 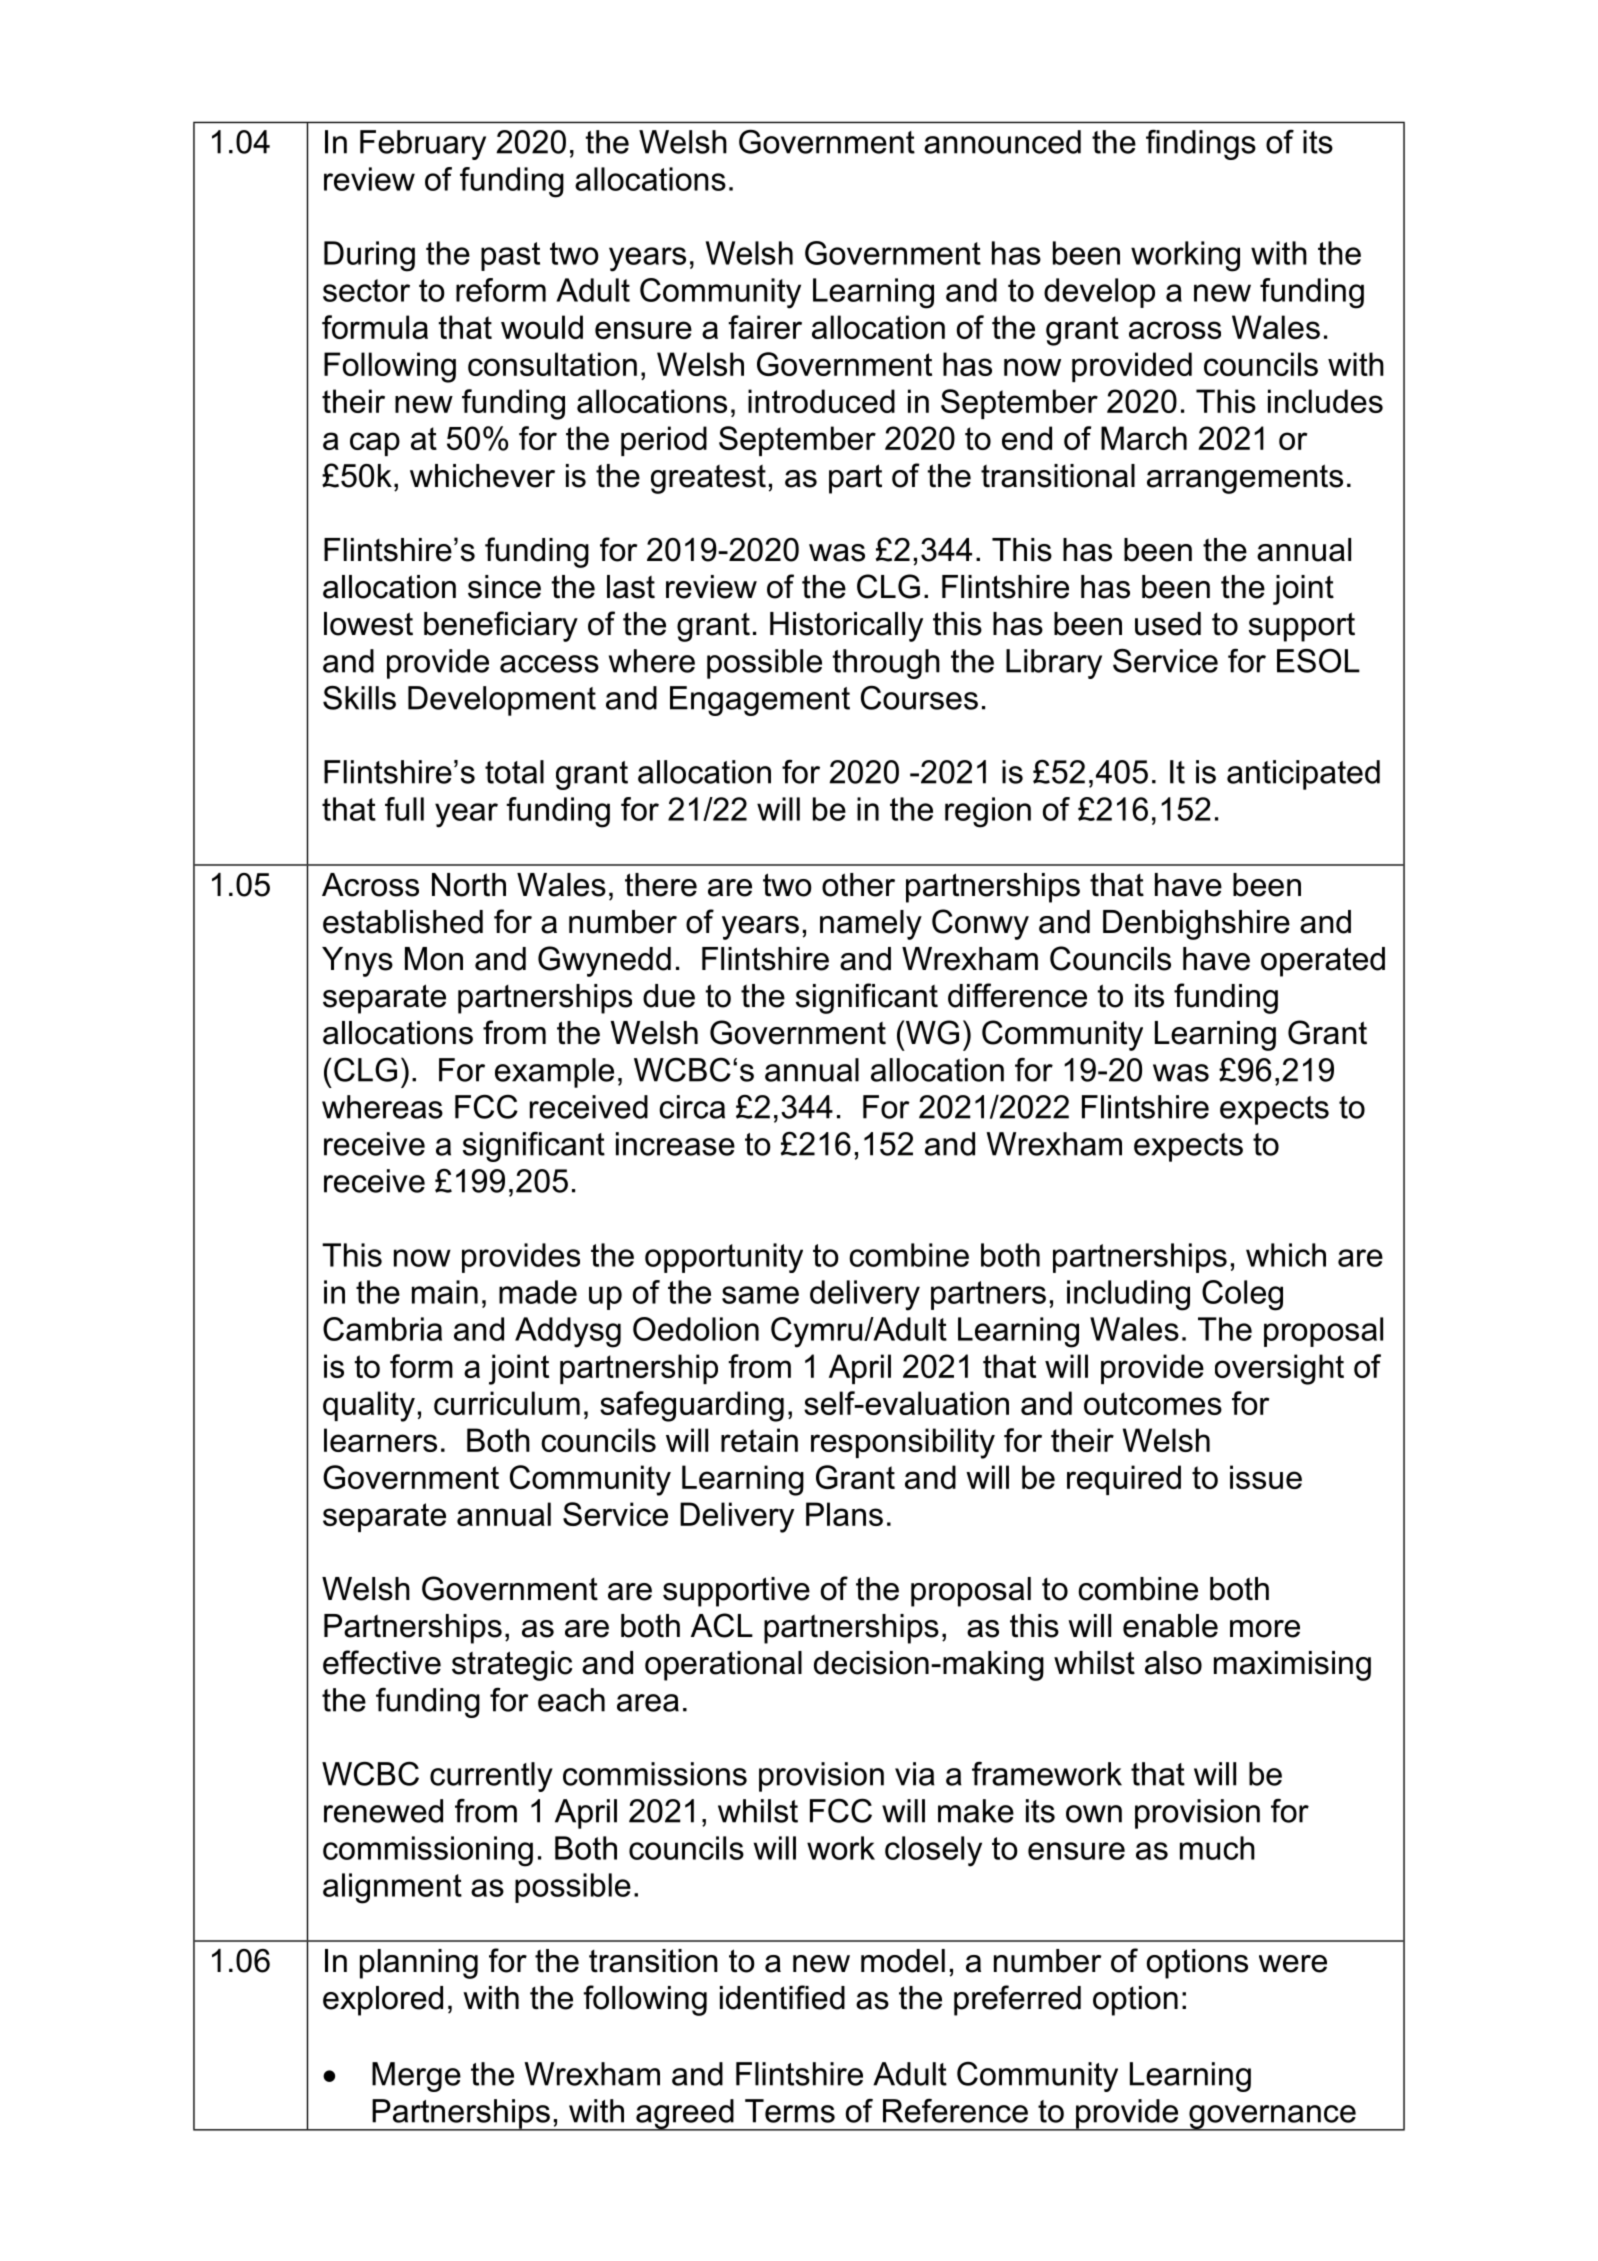 I want to click on including, so click(x=1128, y=1295).
